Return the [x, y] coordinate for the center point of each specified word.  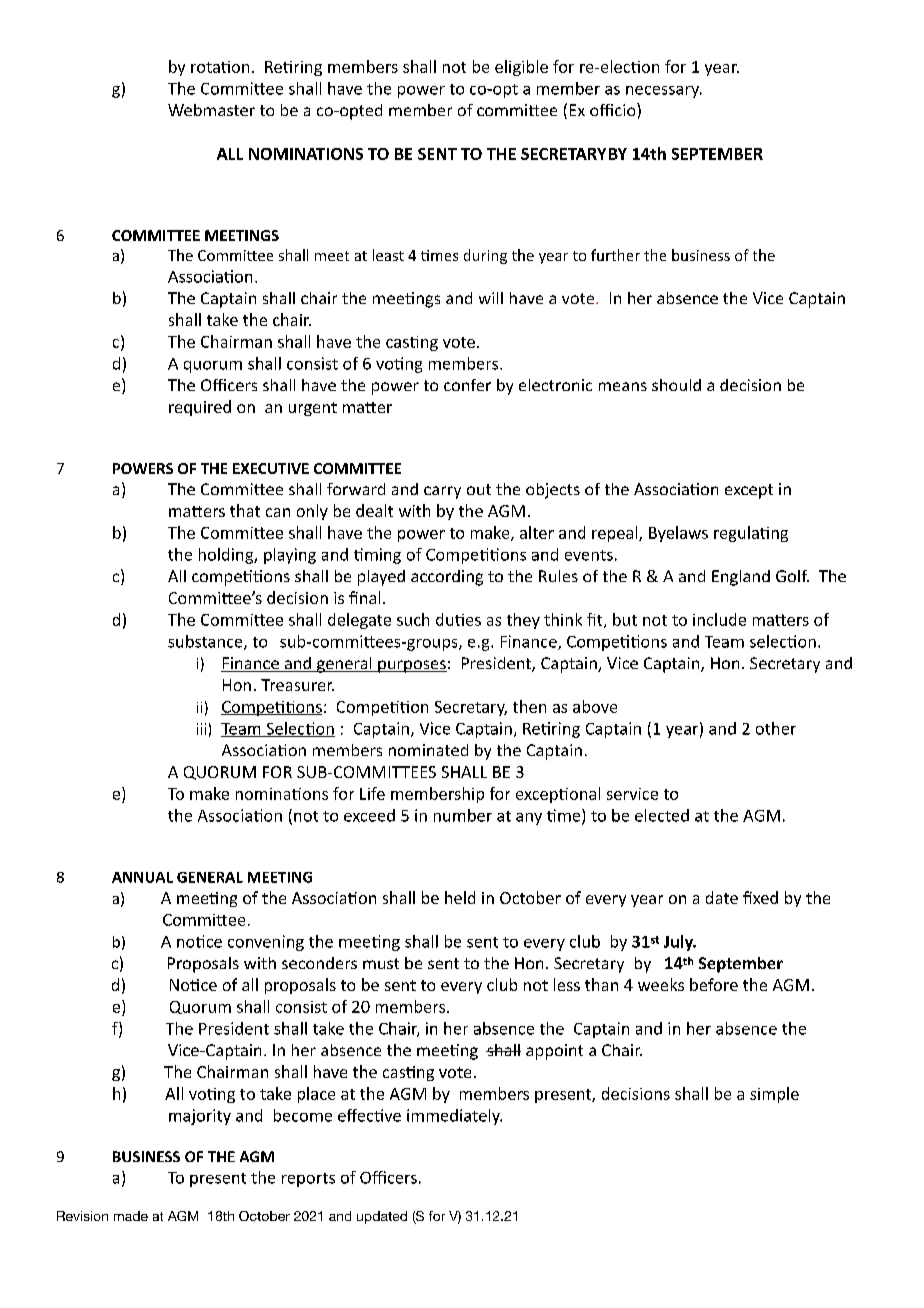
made [131, 1216]
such [413, 619]
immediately [454, 1117]
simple [774, 1095]
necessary [664, 92]
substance [206, 642]
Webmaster [211, 110]
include [719, 619]
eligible [521, 68]
